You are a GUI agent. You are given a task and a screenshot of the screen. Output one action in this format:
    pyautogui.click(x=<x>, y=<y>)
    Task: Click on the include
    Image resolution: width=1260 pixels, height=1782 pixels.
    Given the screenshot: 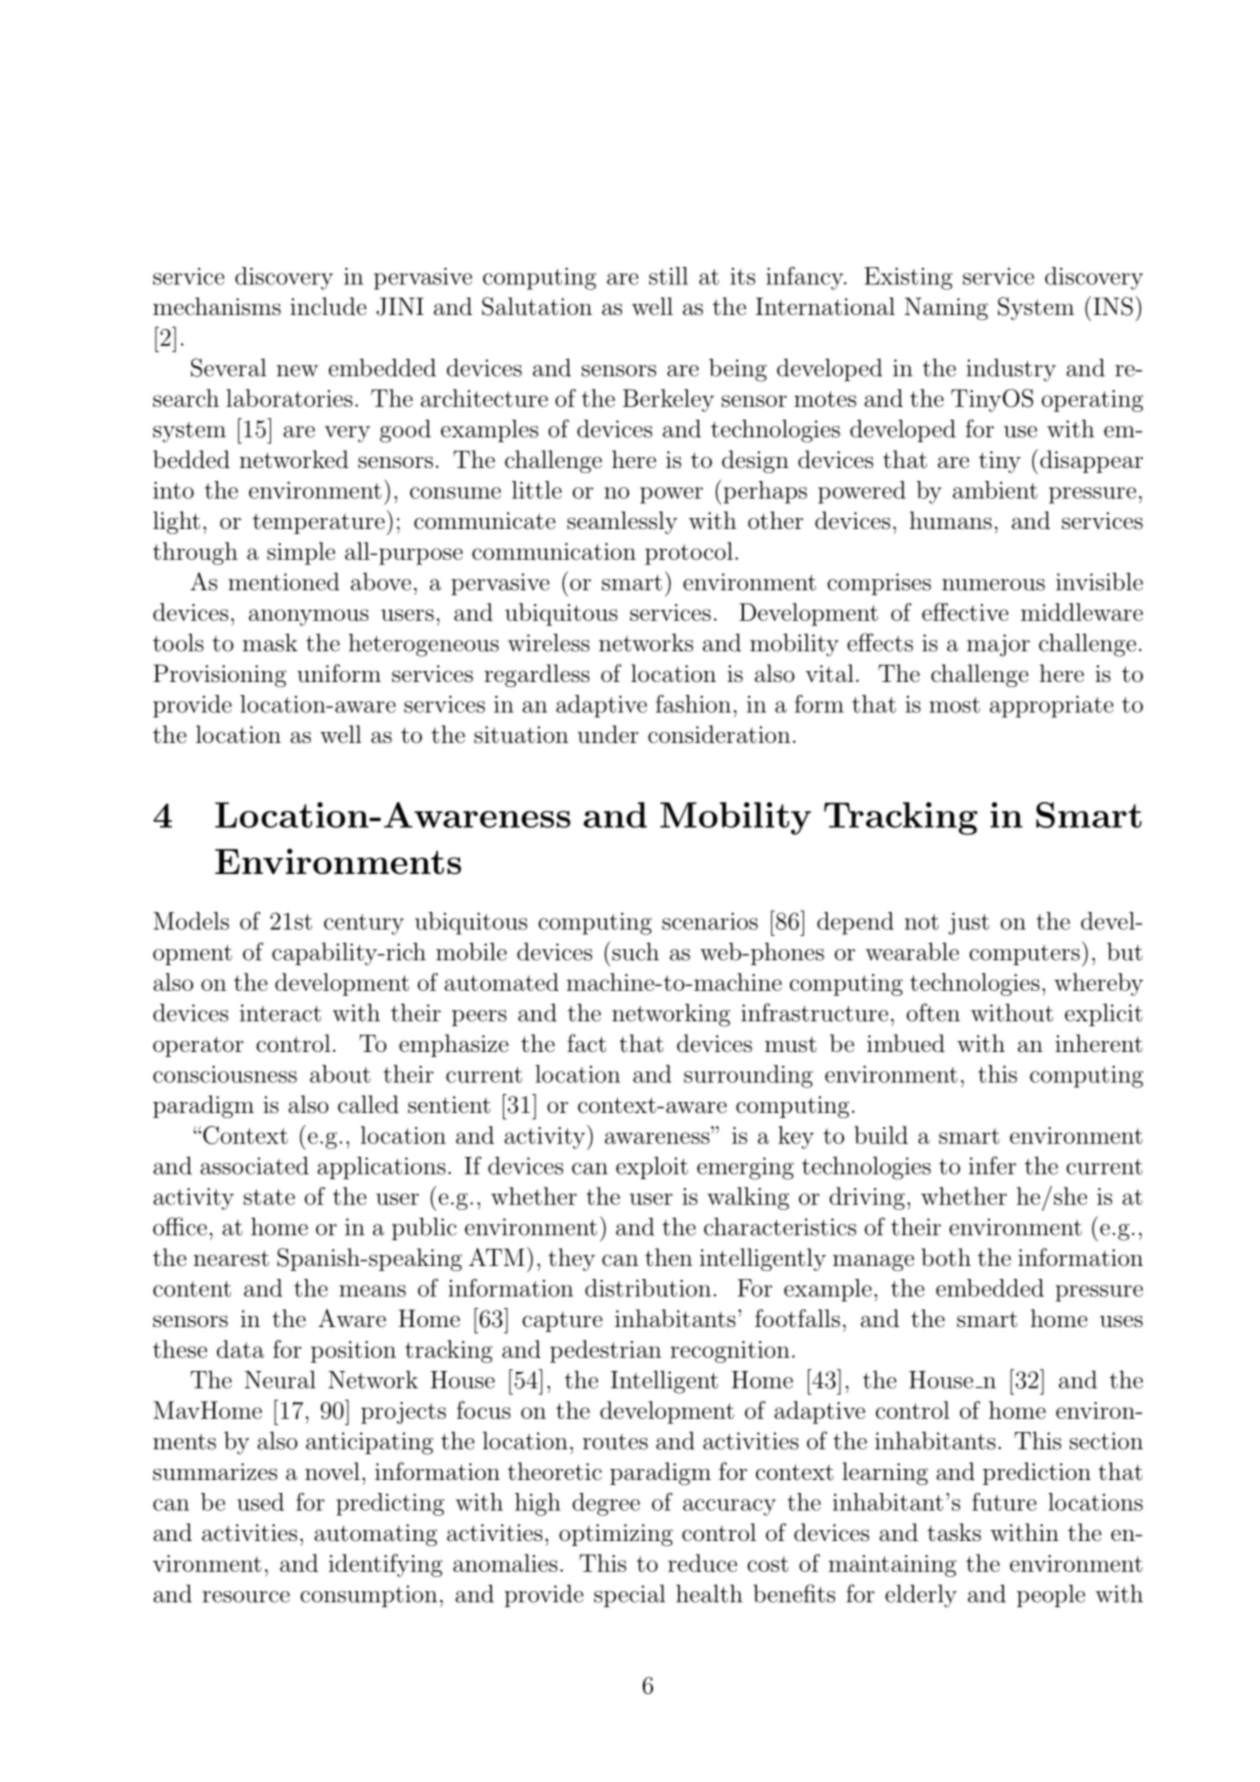 What is the action you would take?
    pyautogui.click(x=328, y=306)
